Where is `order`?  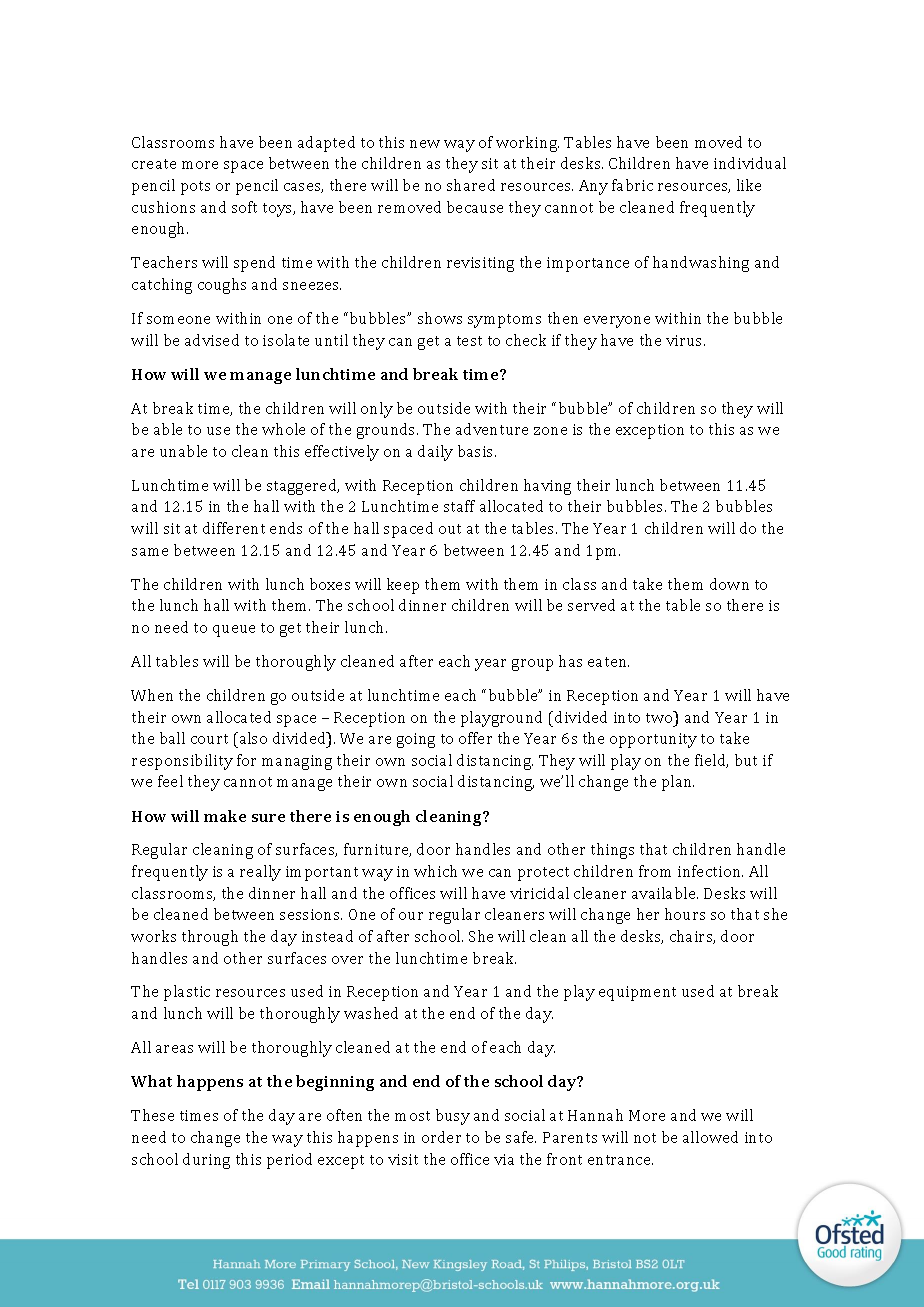
order is located at coordinates (441, 1137).
